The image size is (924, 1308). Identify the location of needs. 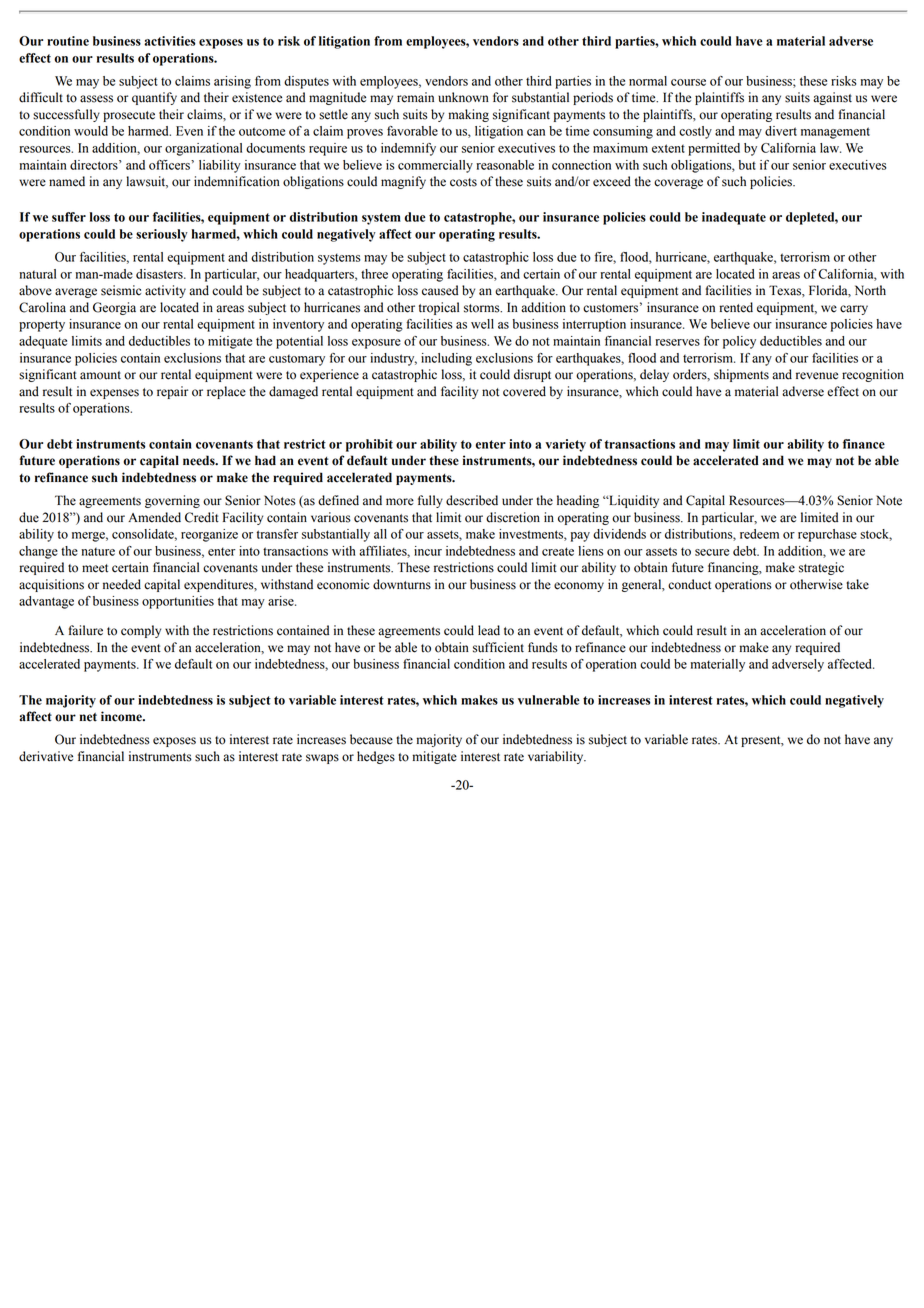
(200, 460).
